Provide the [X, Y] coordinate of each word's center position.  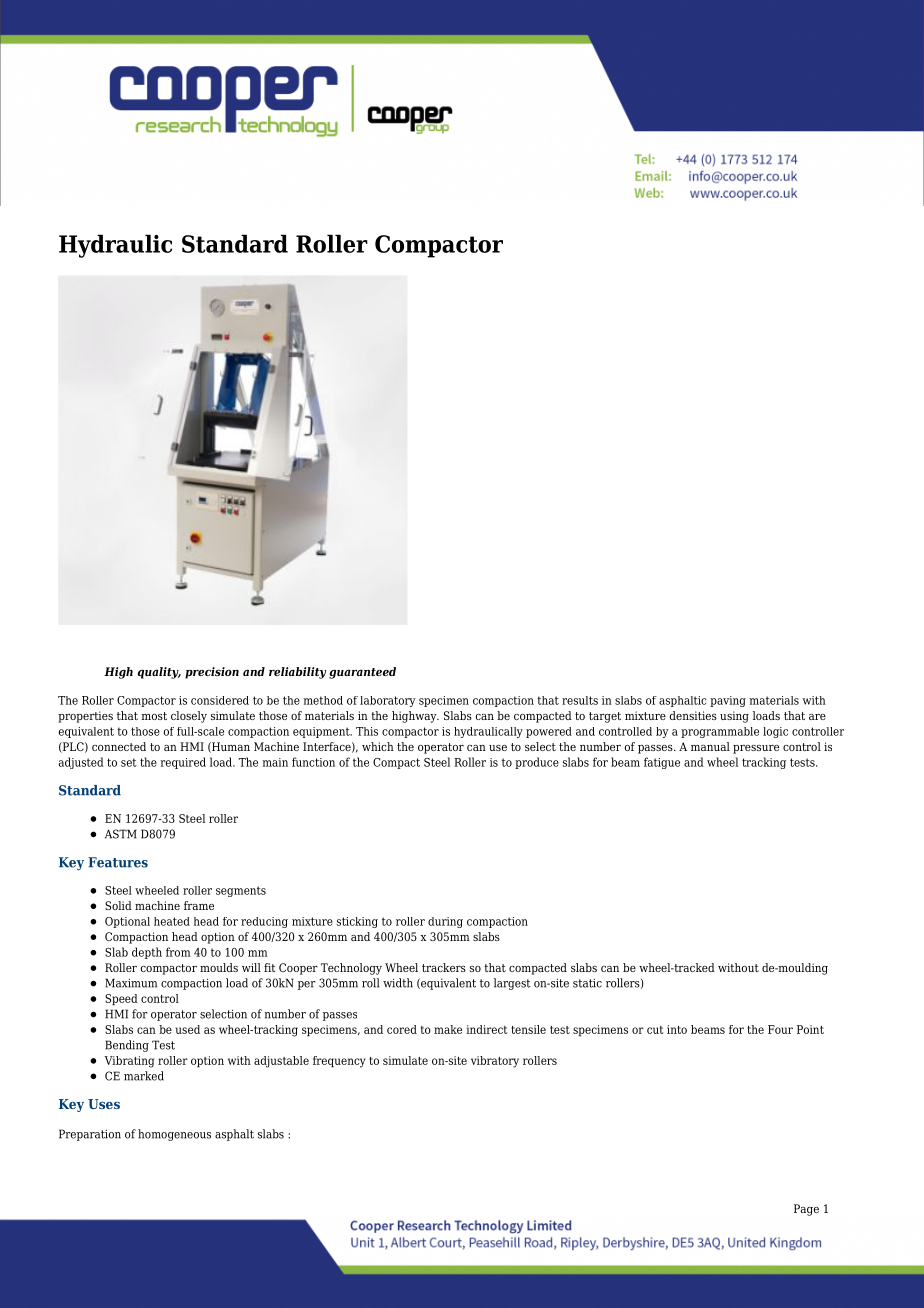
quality [159, 673]
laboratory [388, 701]
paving [728, 701]
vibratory [495, 1062]
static [587, 983]
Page [806, 1210]
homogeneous [174, 1135]
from [178, 952]
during [445, 922]
